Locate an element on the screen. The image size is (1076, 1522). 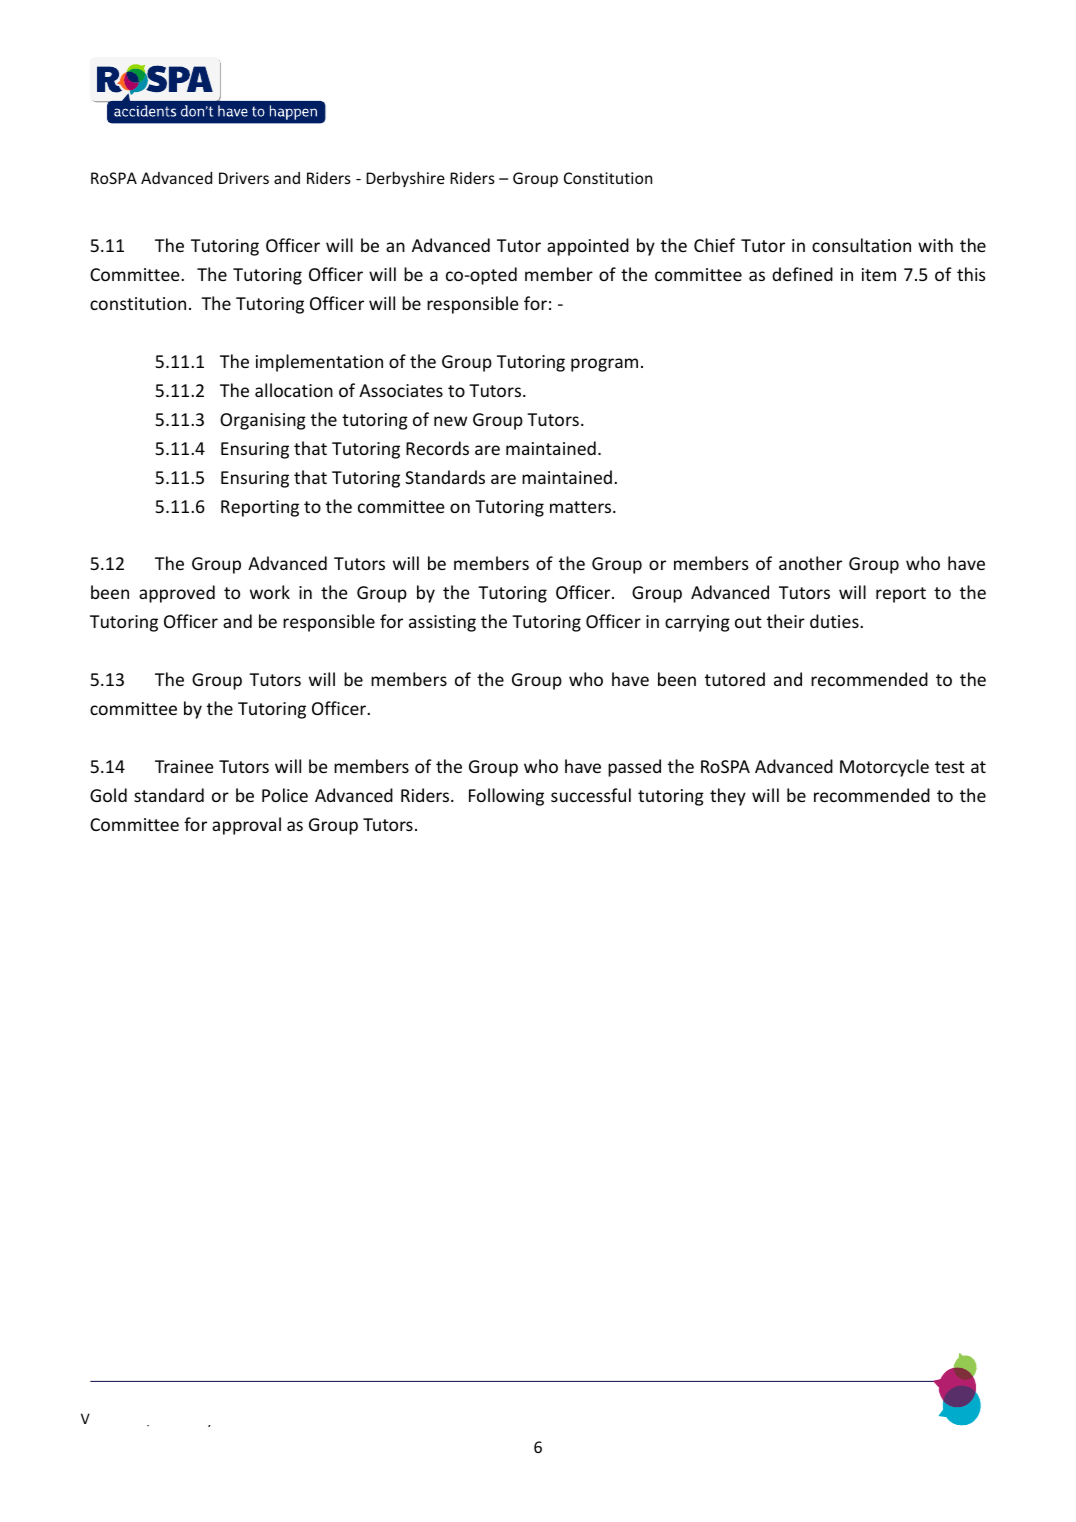
Drivers is located at coordinates (244, 178).
